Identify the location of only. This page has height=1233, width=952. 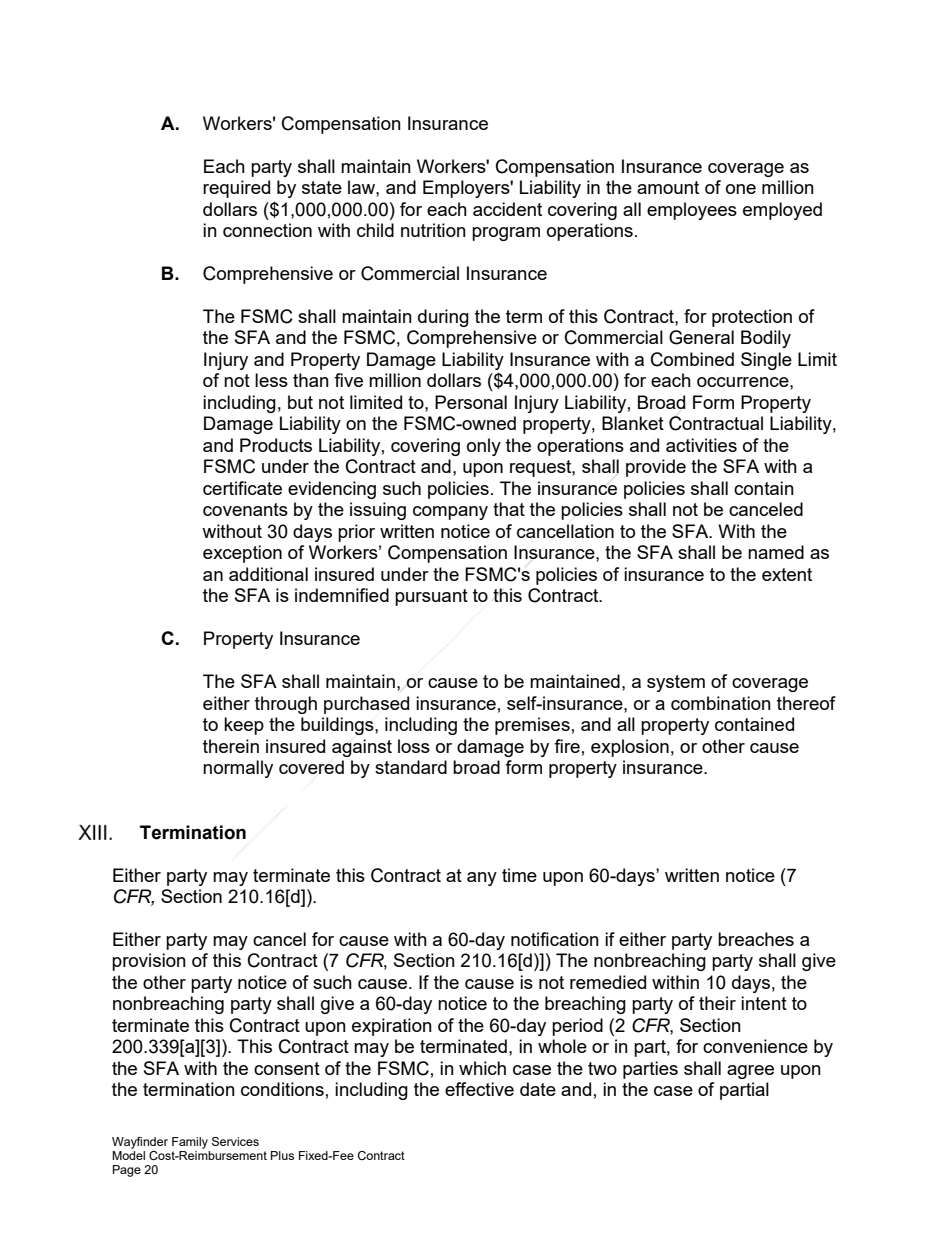
(484, 447).
